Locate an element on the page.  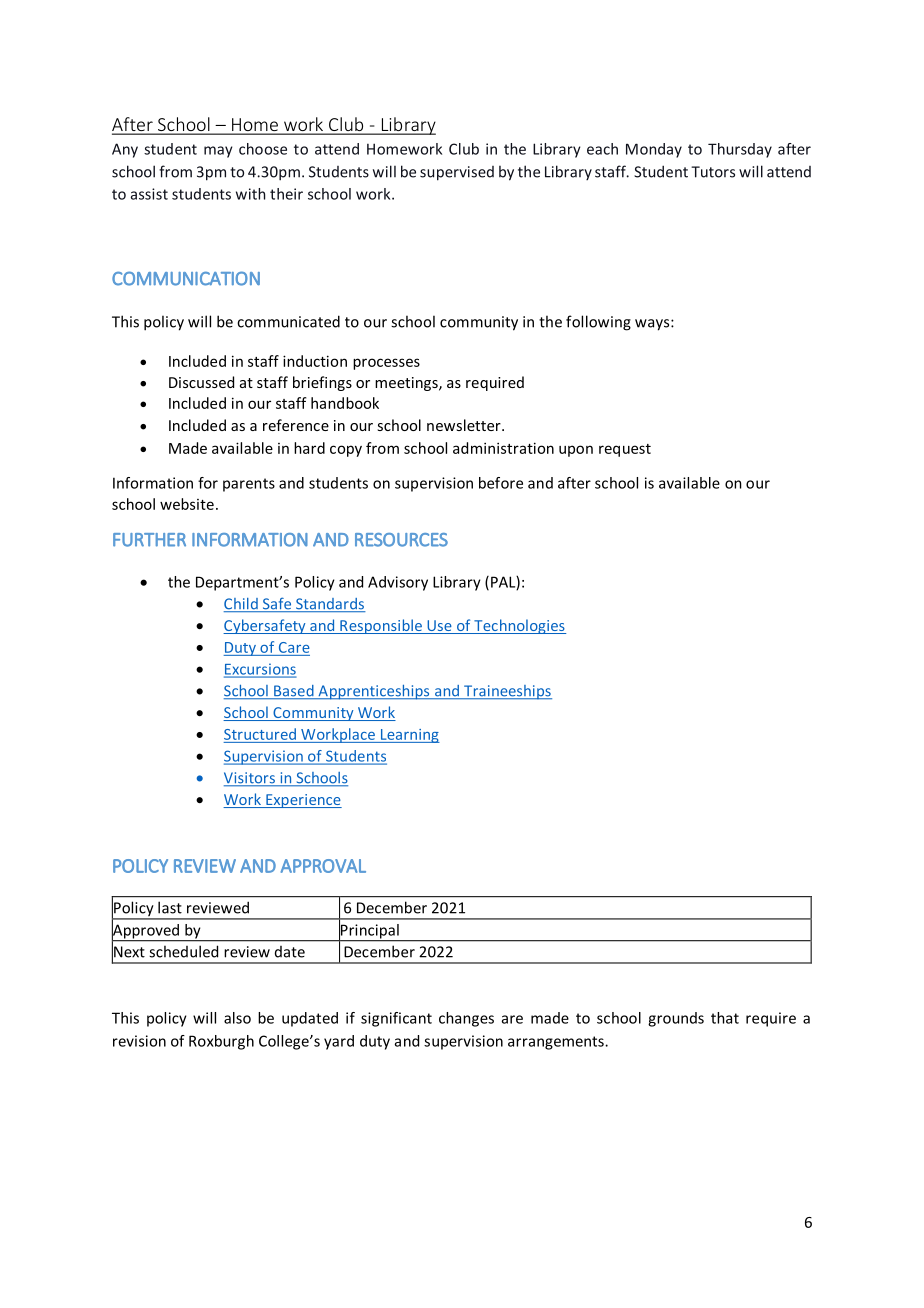
may is located at coordinates (218, 152).
